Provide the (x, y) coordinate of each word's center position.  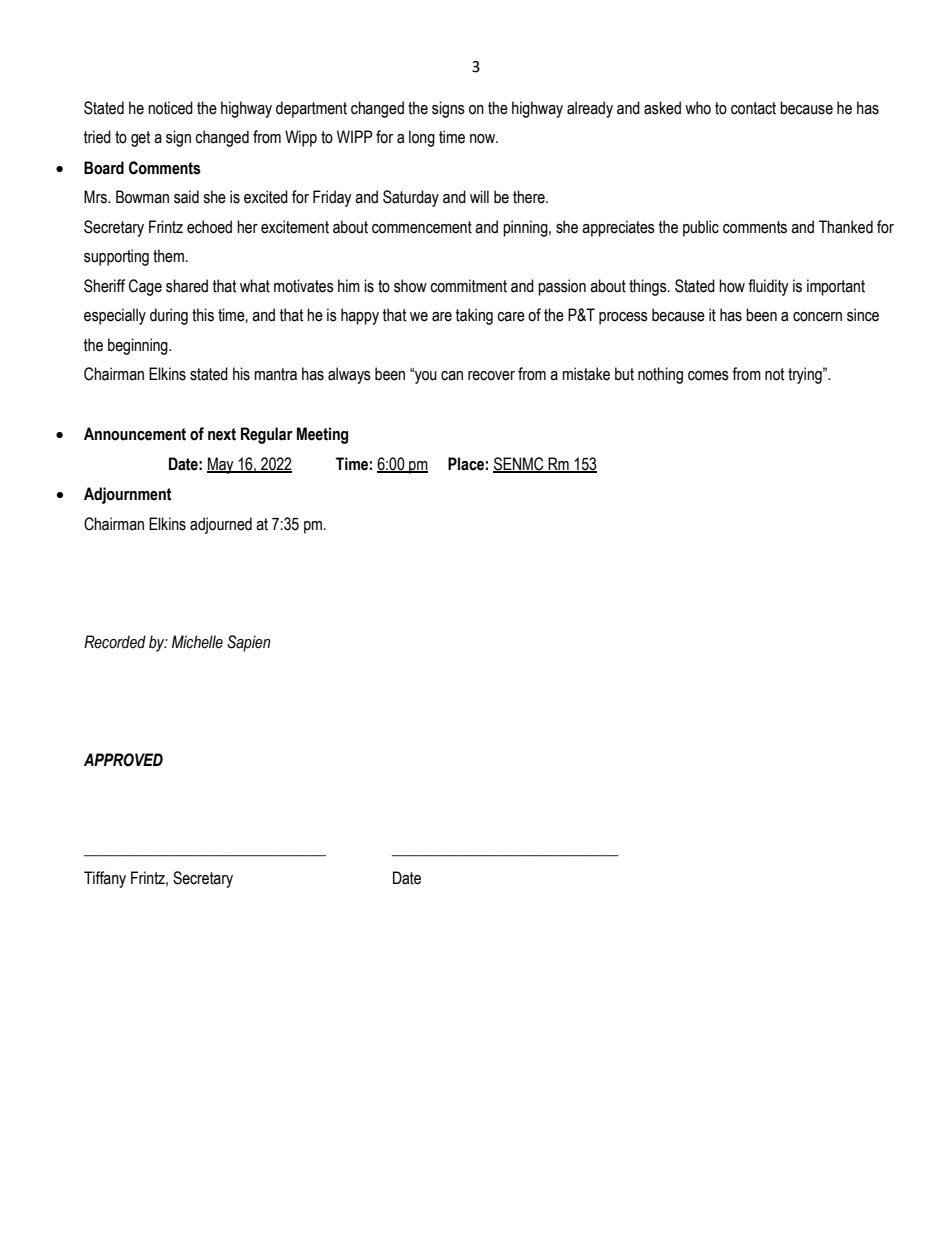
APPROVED (123, 760)
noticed (170, 108)
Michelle (197, 642)
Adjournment (128, 495)
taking (474, 316)
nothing (660, 375)
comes (708, 376)
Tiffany (105, 879)
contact (753, 108)
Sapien (249, 643)
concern (817, 317)
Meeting (322, 435)
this (203, 315)
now (484, 139)
